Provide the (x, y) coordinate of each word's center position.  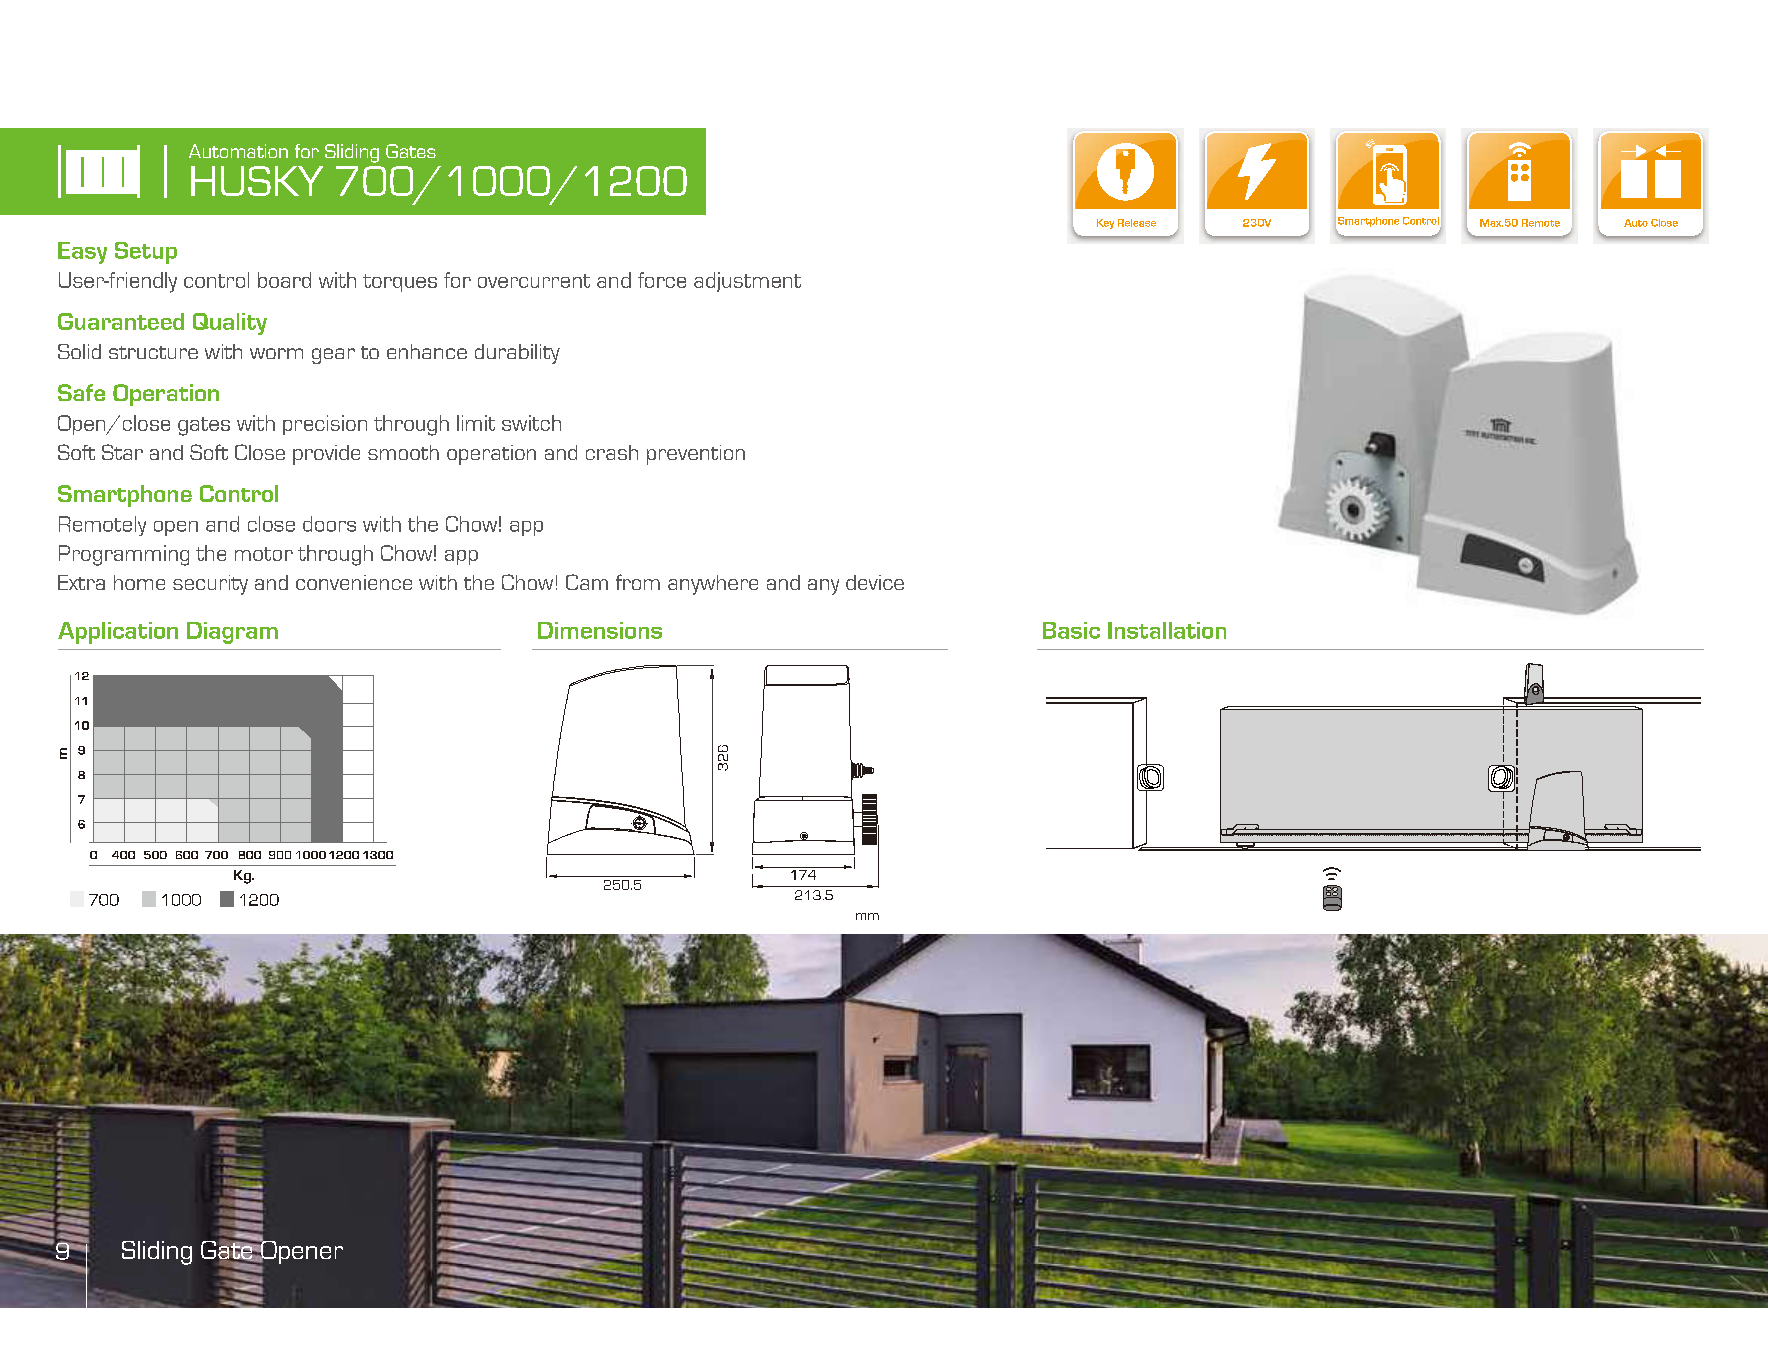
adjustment (747, 282)
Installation (1167, 630)
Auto (1636, 223)
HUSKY (257, 181)
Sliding (157, 1253)
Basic (1071, 630)
